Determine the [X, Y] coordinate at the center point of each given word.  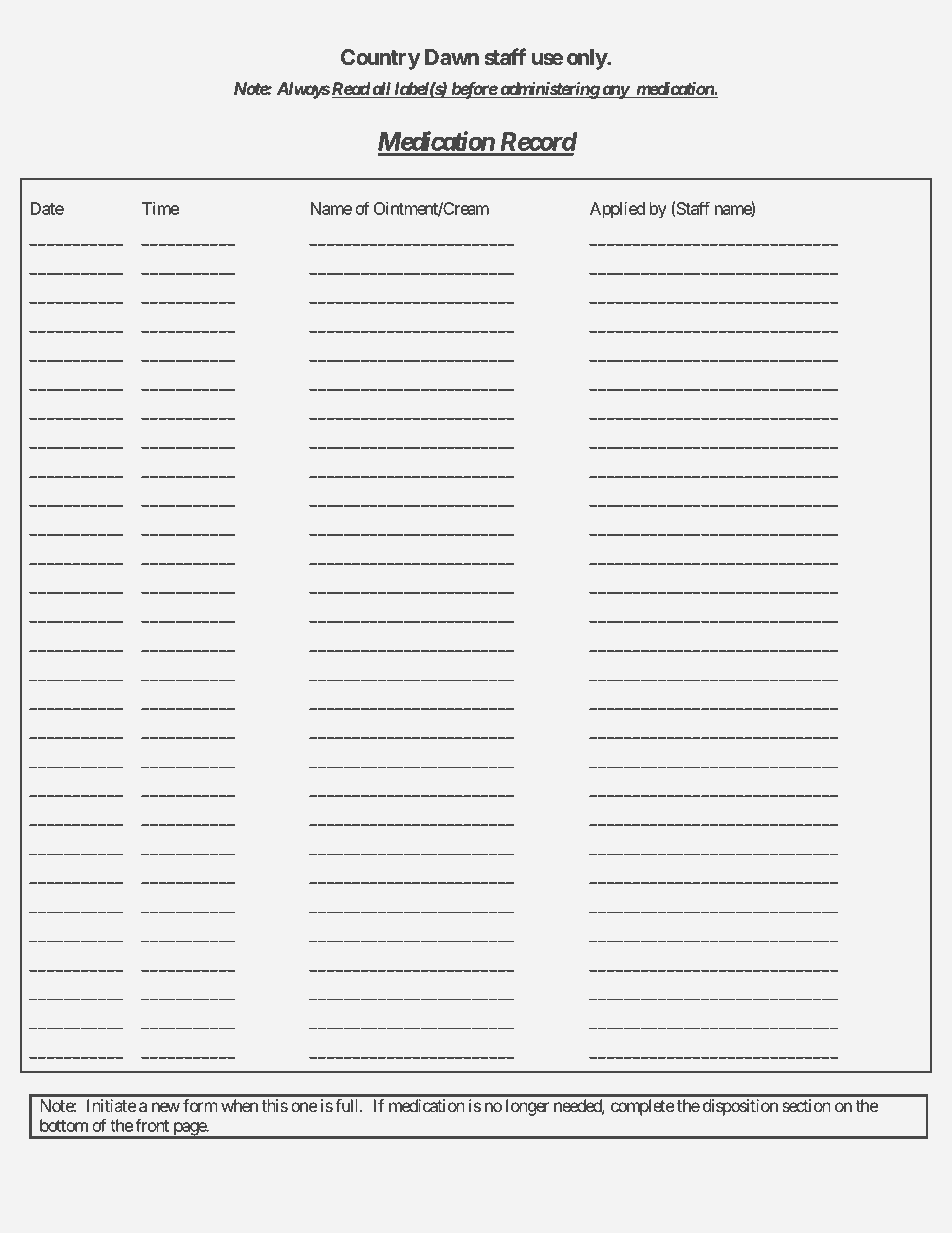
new [166, 1107]
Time [160, 208]
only [587, 59]
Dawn [452, 57]
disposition [740, 1107]
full [348, 1105]
